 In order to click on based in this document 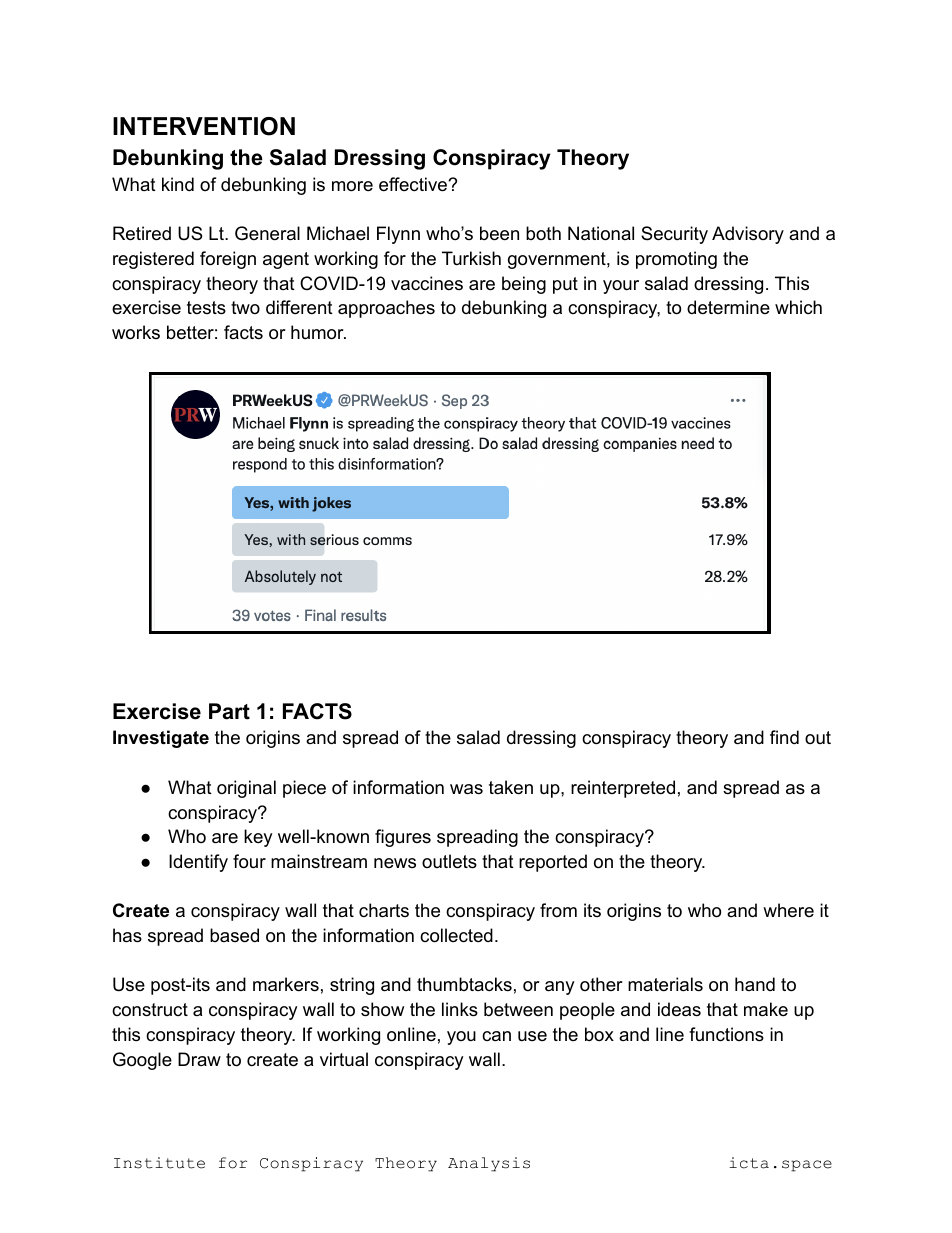, I will do `click(234, 935)`.
